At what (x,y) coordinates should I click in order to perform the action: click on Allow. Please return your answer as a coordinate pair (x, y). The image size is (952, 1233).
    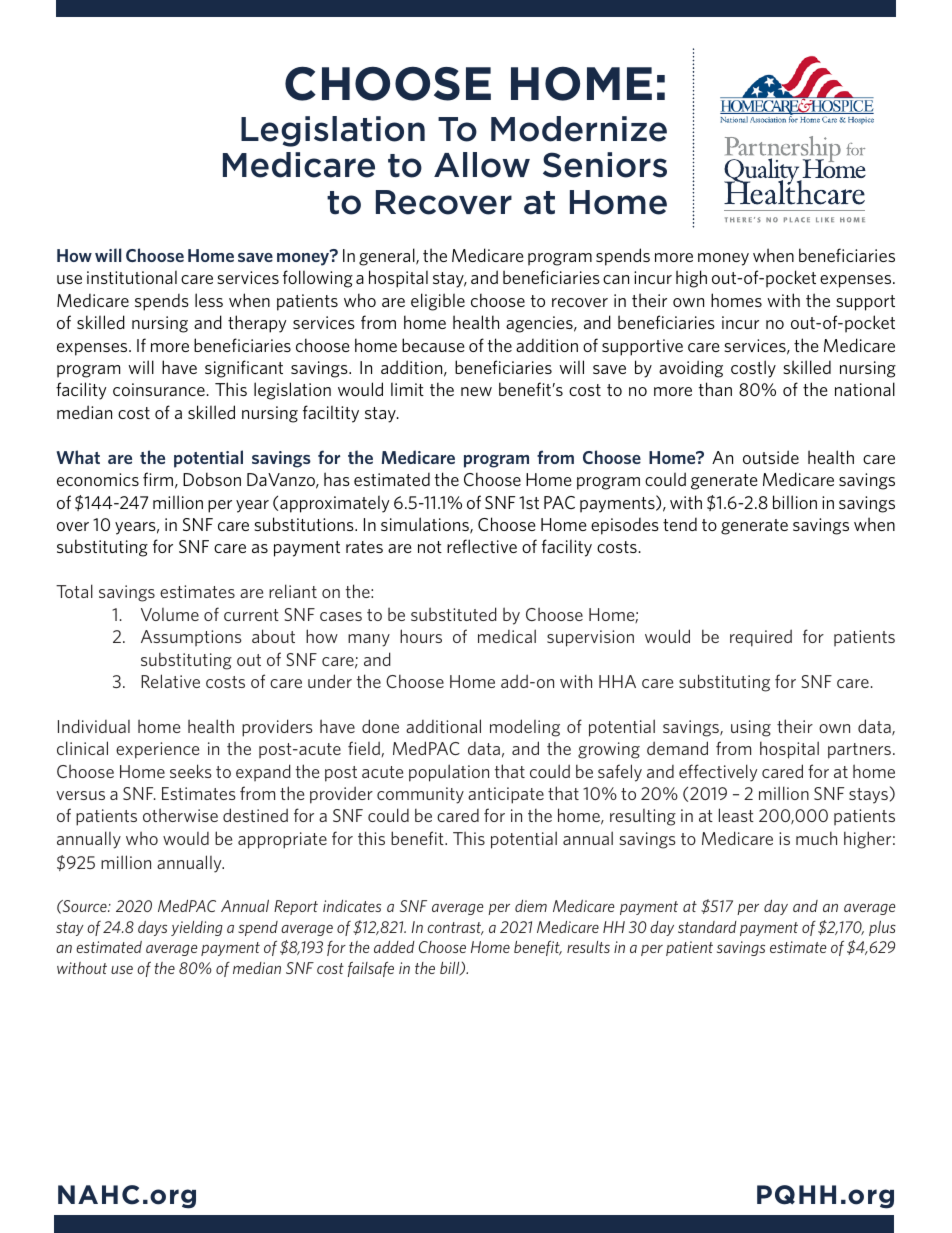
    Looking at the image, I should click on (482, 165).
